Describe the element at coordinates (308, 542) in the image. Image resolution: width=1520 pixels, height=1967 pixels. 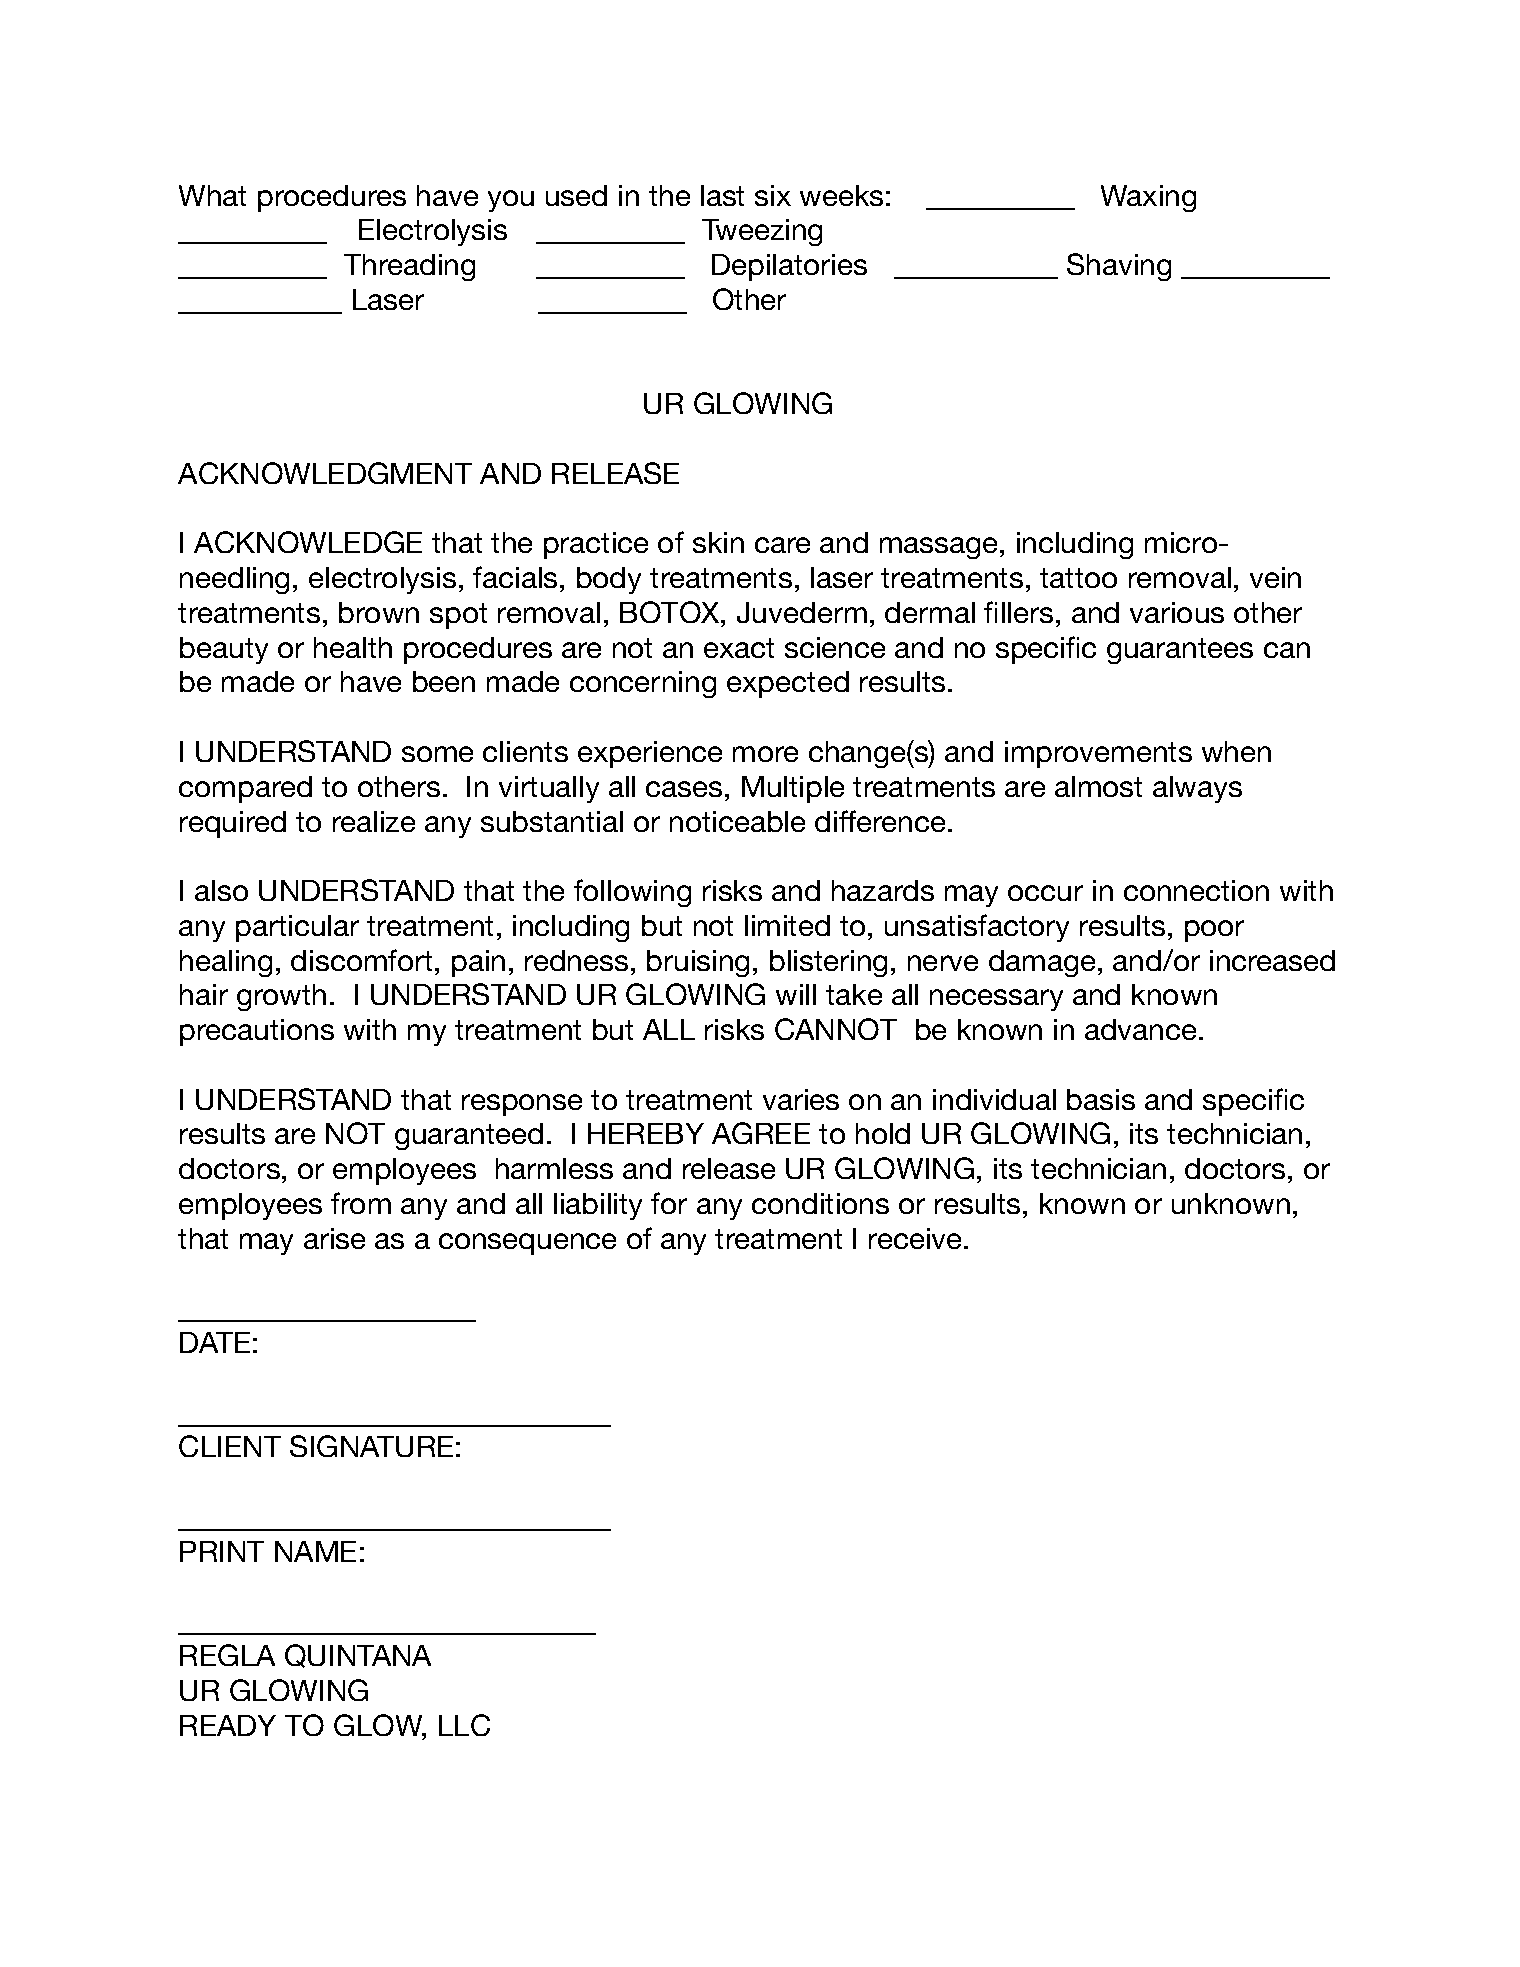
I see `ACKNOWLEDGE` at that location.
